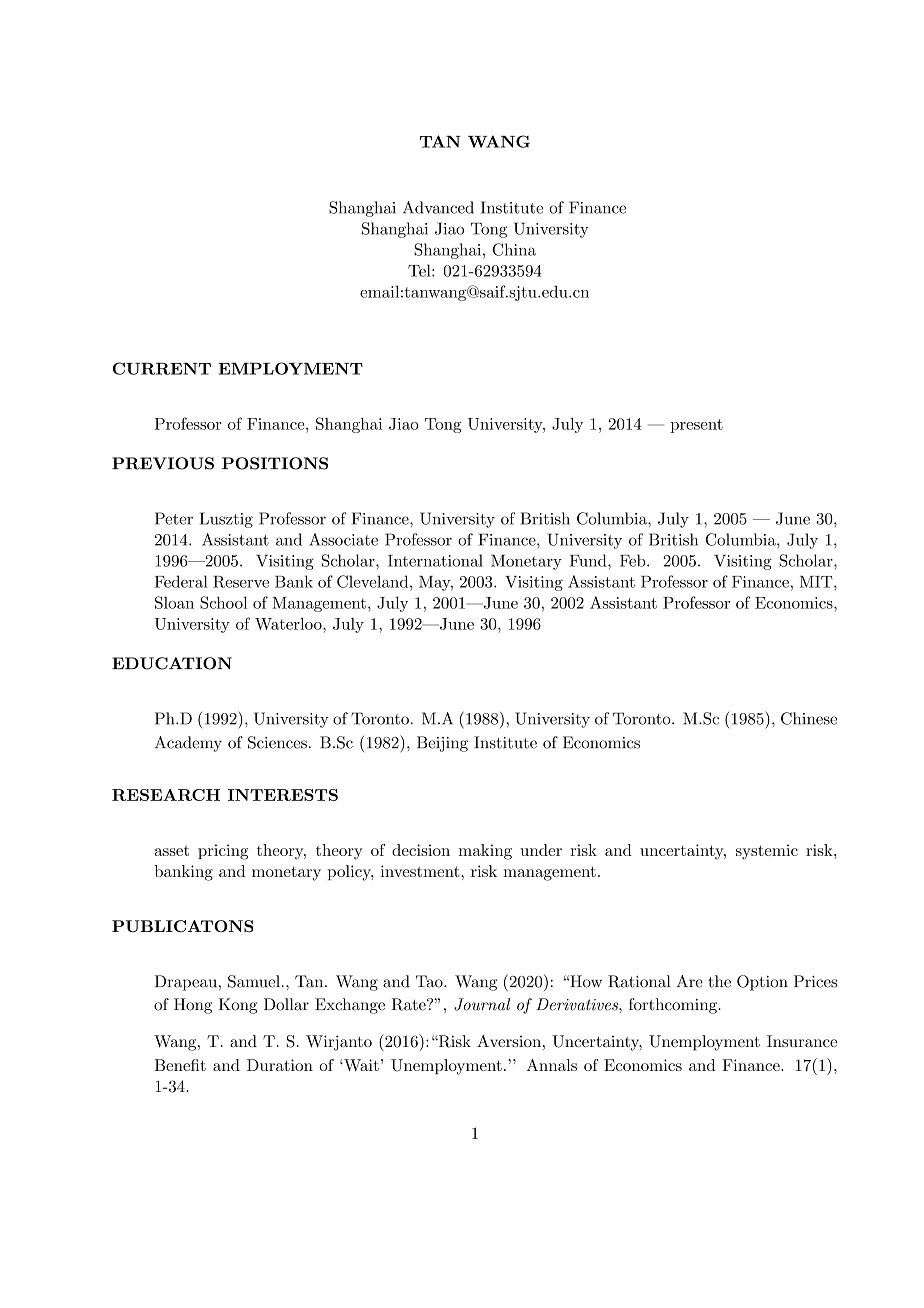 The image size is (924, 1308). Describe the element at coordinates (275, 463) in the document. I see `POSITIONS` at that location.
